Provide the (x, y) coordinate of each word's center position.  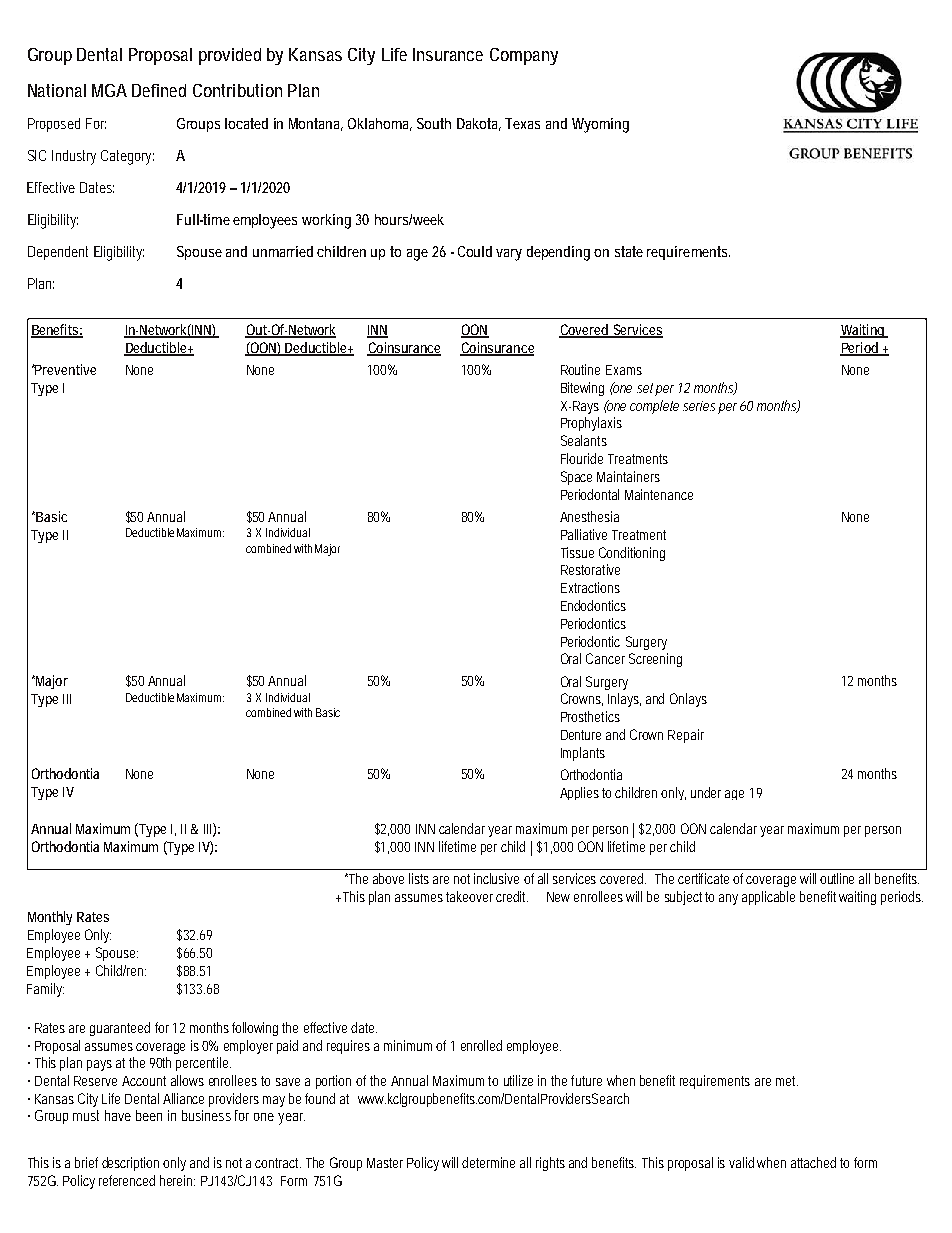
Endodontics (593, 605)
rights (550, 1164)
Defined (159, 90)
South (434, 123)
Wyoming (600, 125)
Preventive (65, 369)
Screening (655, 660)
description (130, 1164)
